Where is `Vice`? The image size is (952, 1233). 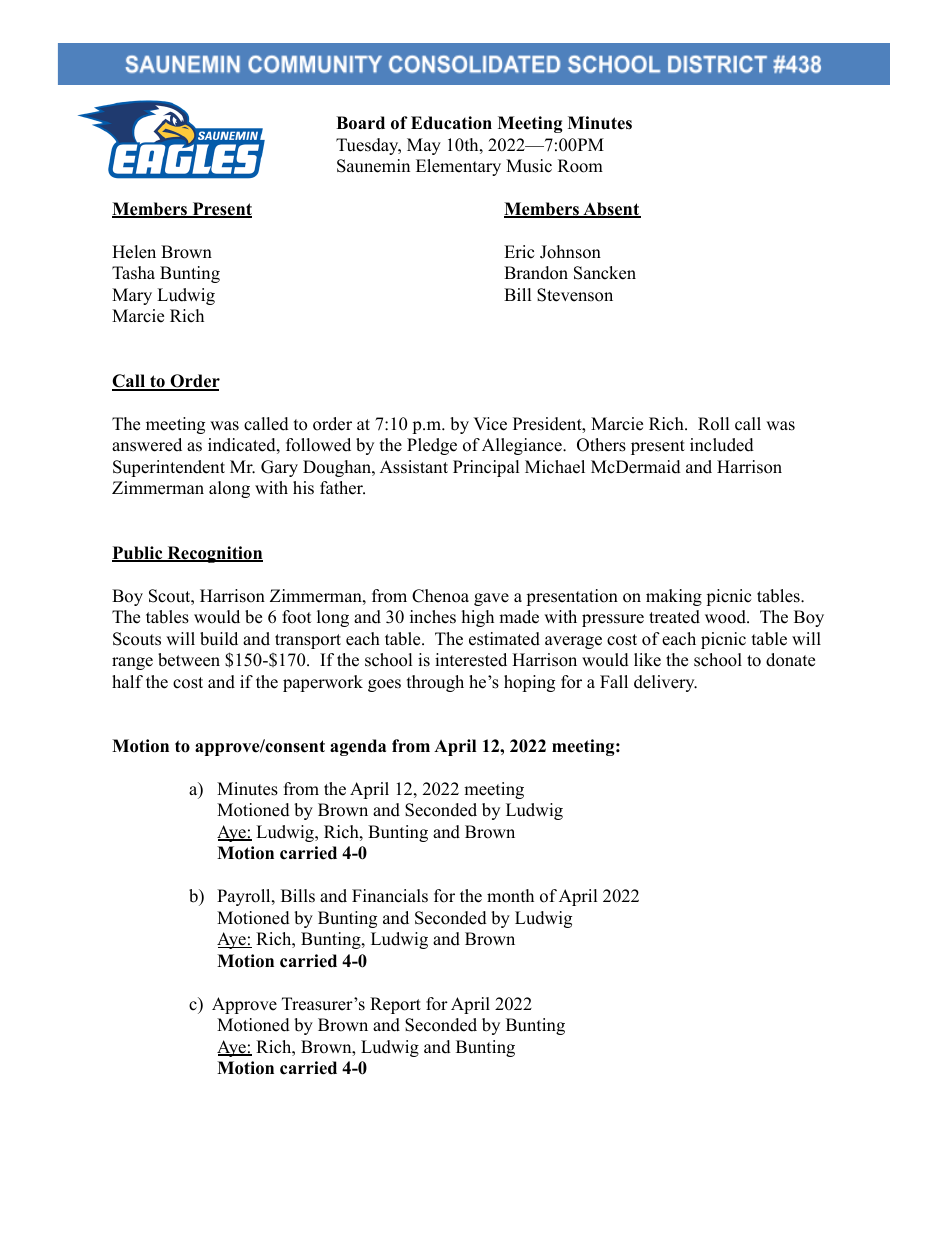
Vice is located at coordinates (490, 424).
